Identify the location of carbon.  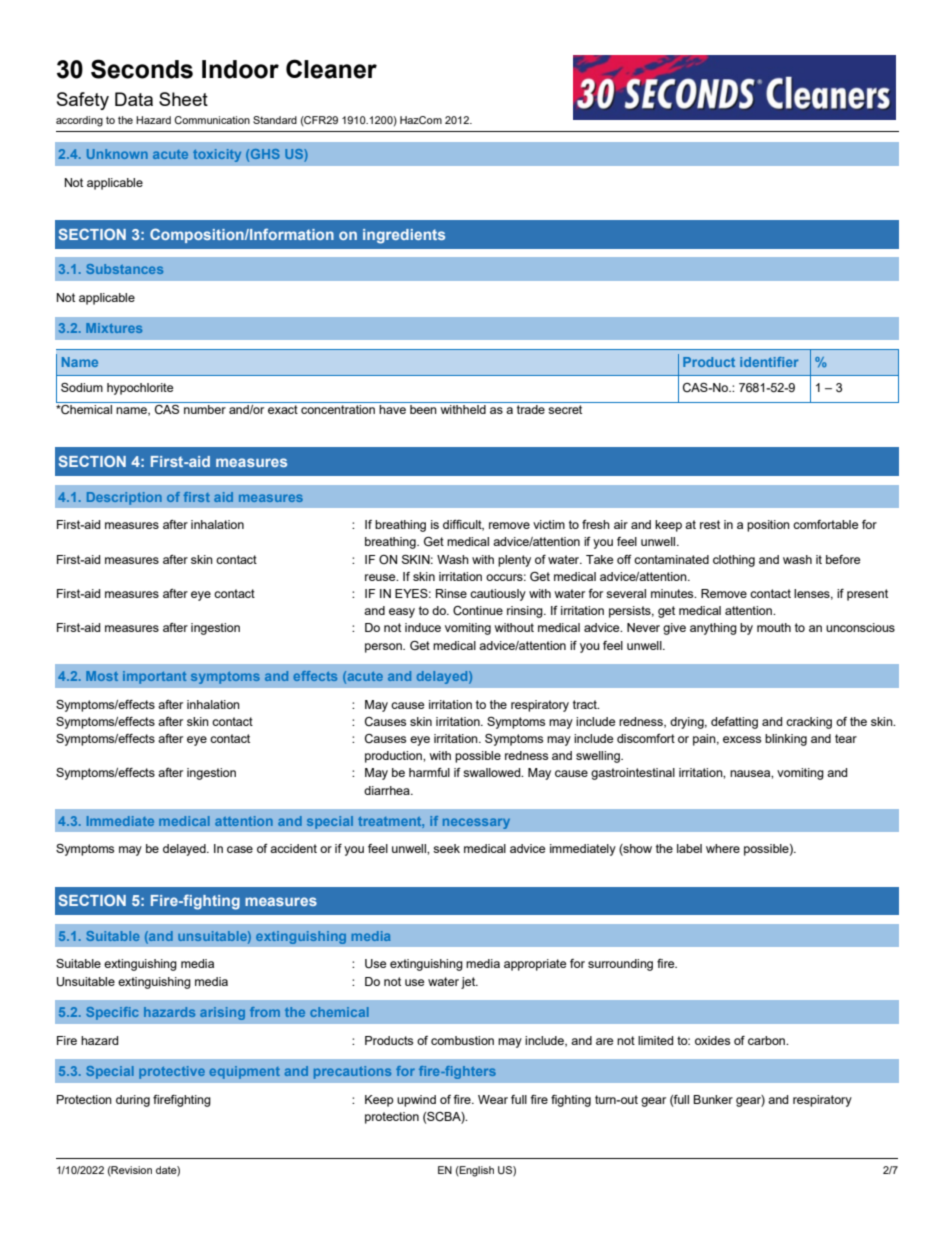
(768, 1040).
